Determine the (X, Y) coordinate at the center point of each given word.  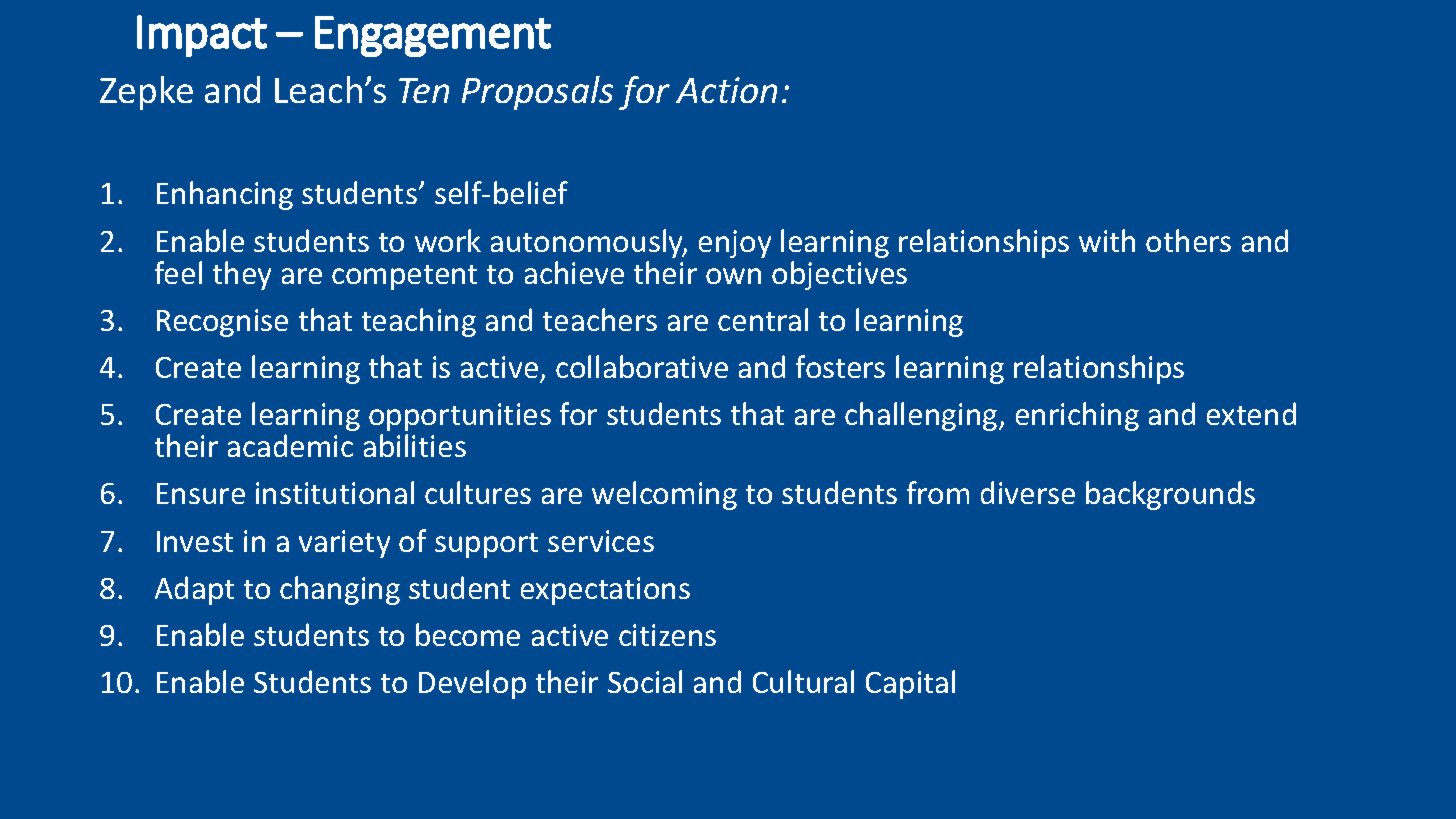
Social (645, 681)
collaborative (642, 366)
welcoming (664, 495)
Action (726, 90)
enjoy (735, 244)
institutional (335, 492)
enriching (1077, 416)
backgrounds (1170, 495)
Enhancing (225, 195)
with (1107, 240)
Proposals (537, 93)
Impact (202, 36)
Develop (472, 684)
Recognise (222, 323)
